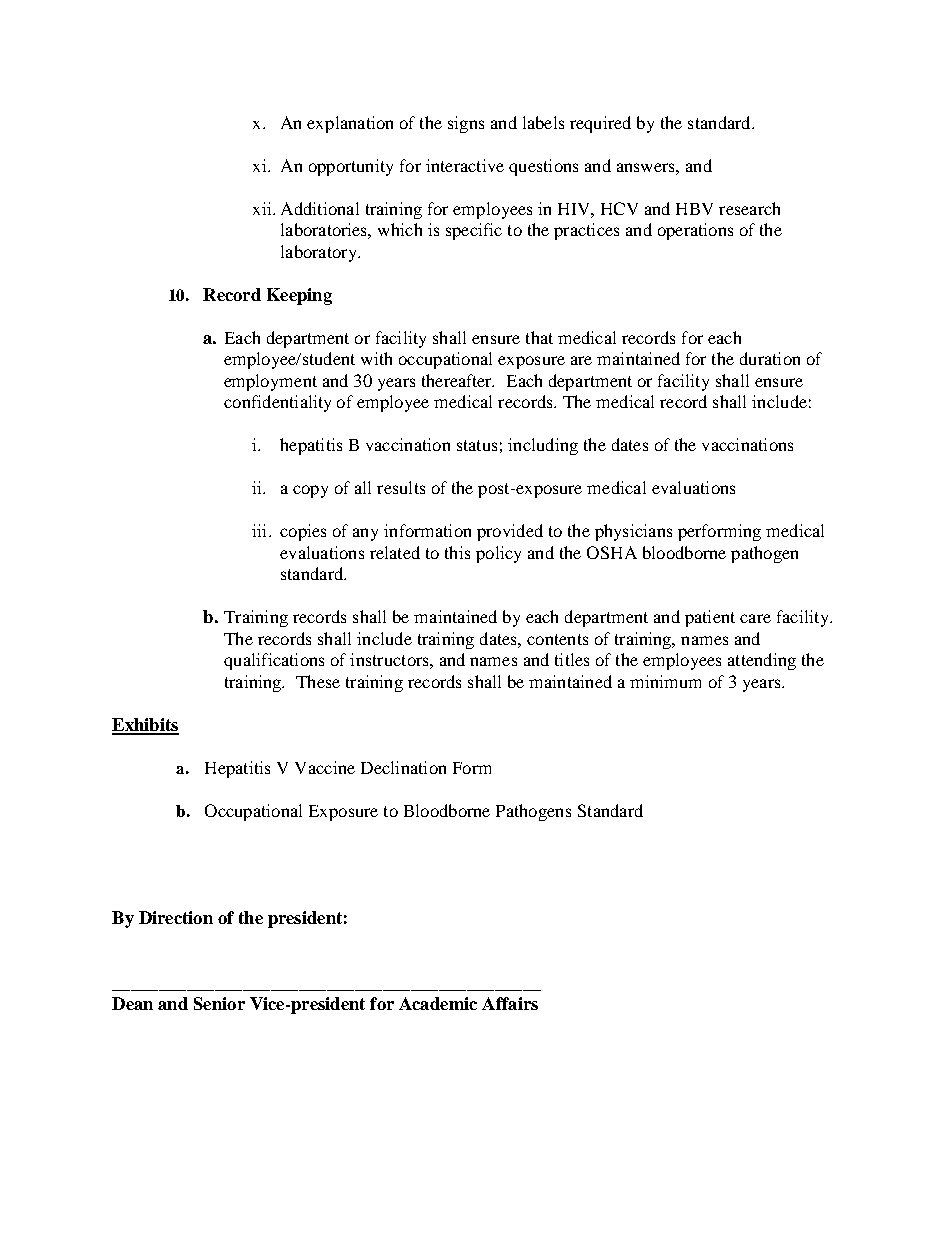 The width and height of the screenshot is (952, 1233). I want to click on Exhibits, so click(145, 726).
